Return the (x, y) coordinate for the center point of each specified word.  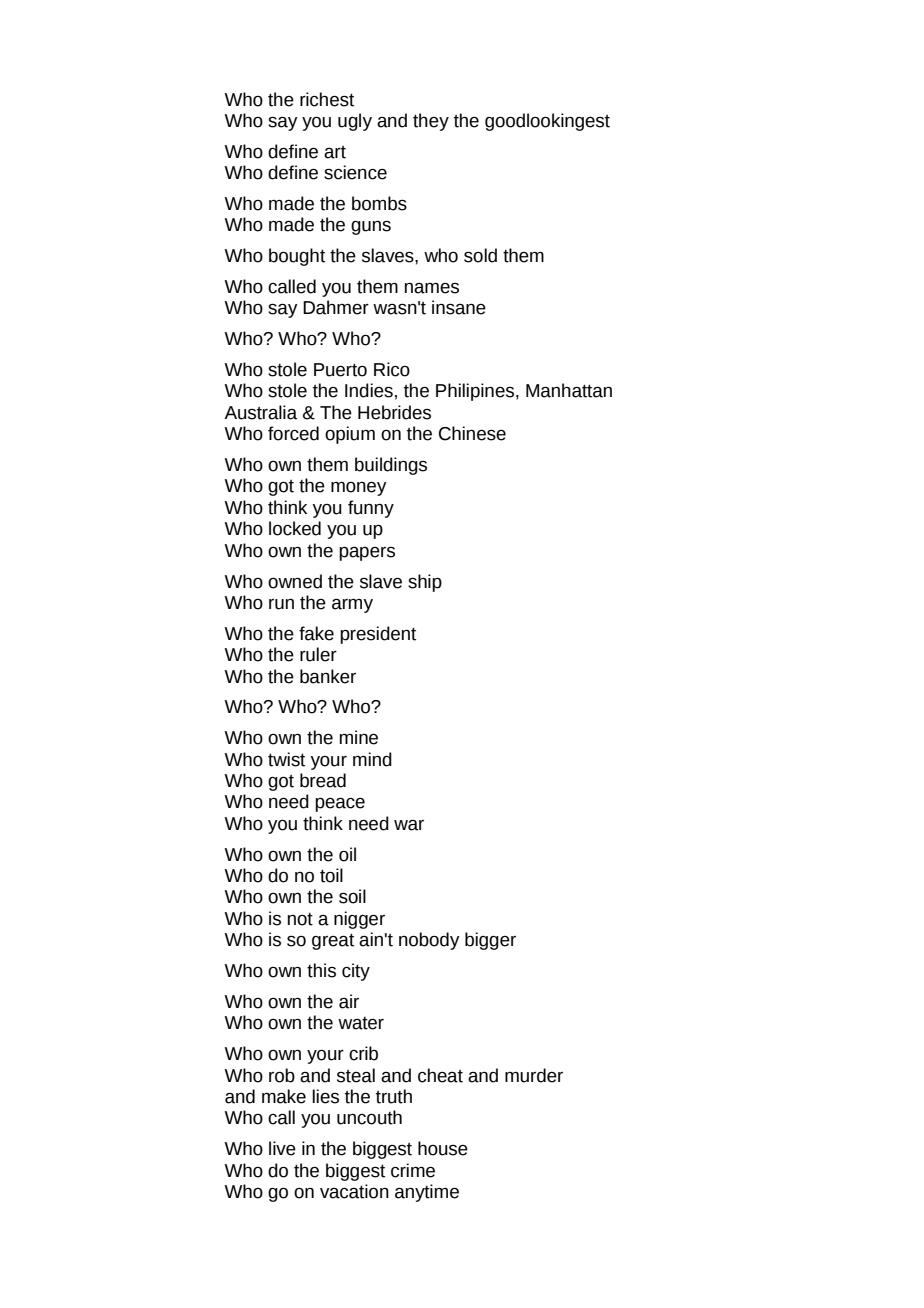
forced (293, 433)
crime (413, 1170)
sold (480, 255)
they (431, 122)
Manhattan (569, 390)
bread (323, 780)
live (282, 1148)
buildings (391, 466)
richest (327, 99)
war (409, 825)
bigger (490, 941)
